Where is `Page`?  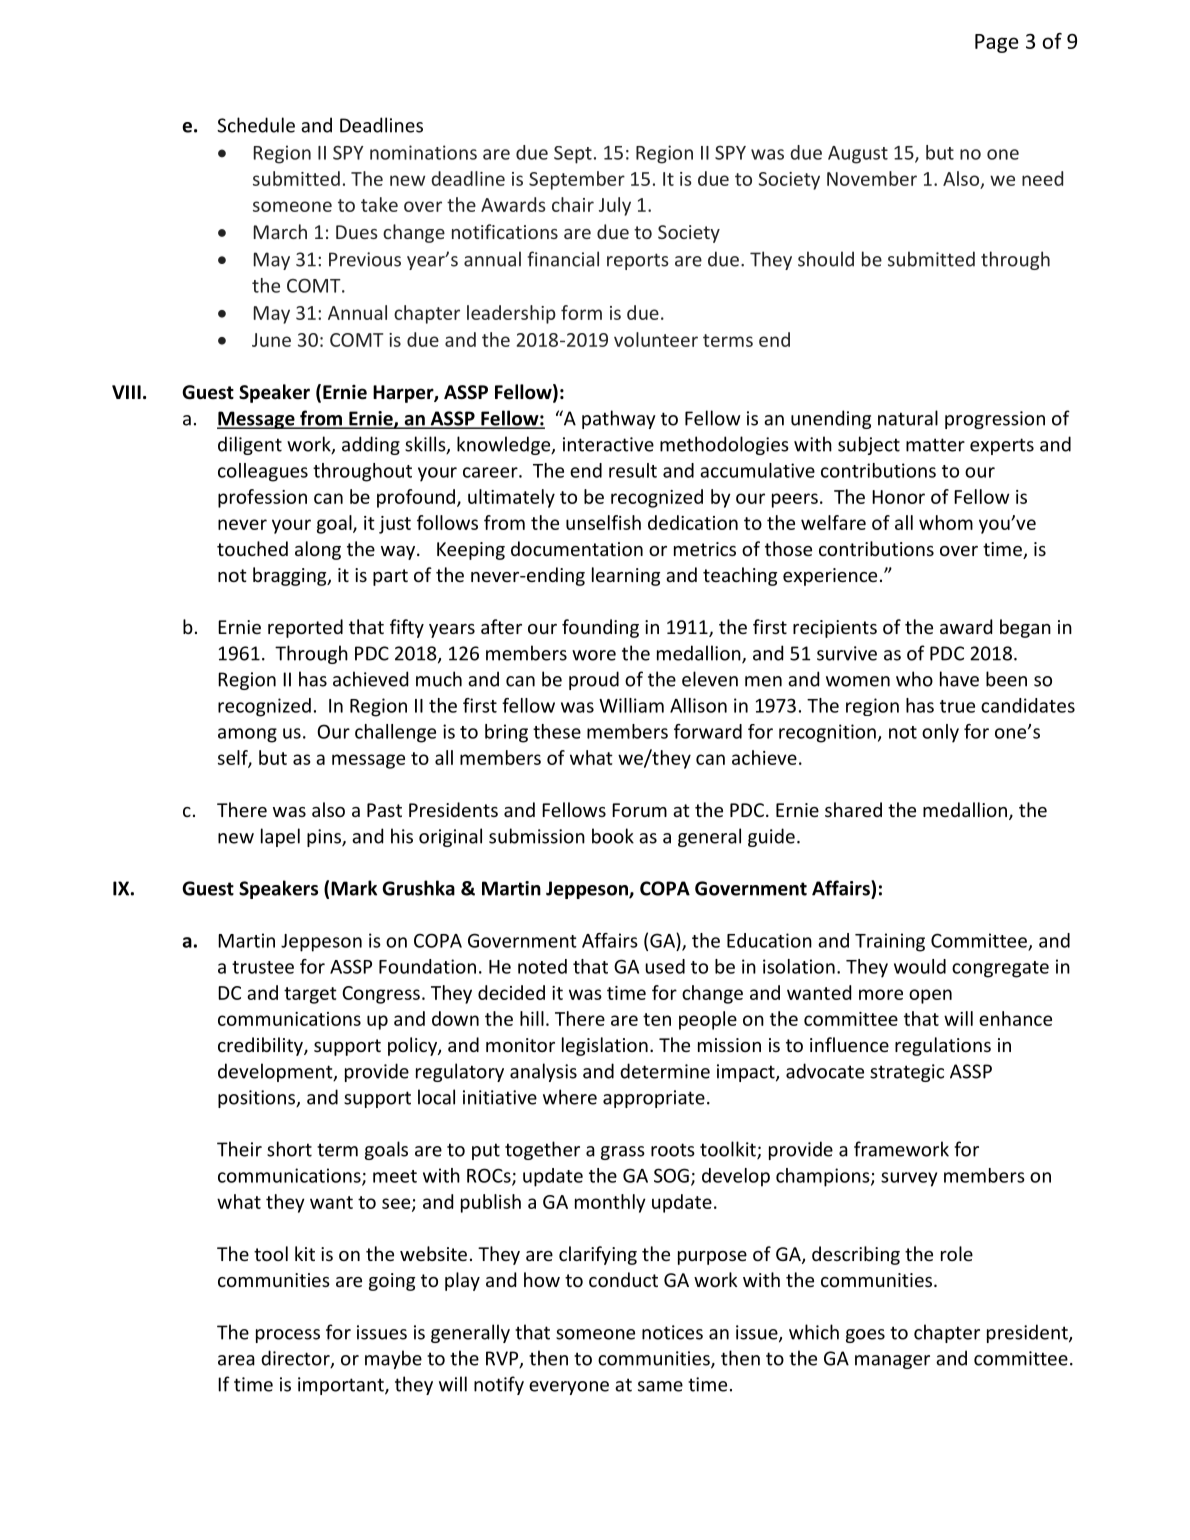
Page is located at coordinates (997, 43).
